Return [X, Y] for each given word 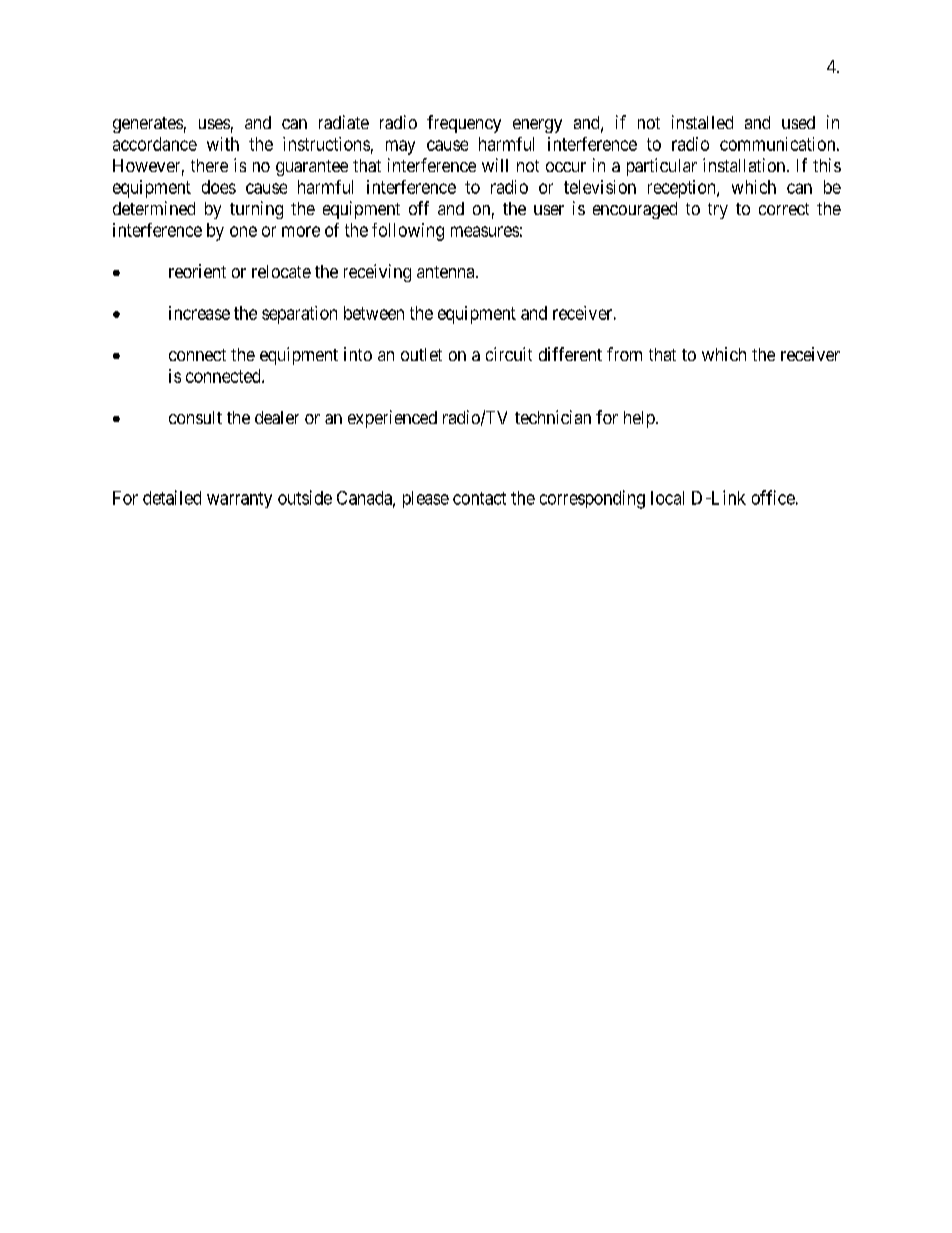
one [243, 231]
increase [199, 313]
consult [195, 417]
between [374, 313]
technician [553, 417]
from [624, 354]
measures [485, 231]
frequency [464, 124]
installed [702, 122]
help [640, 419]
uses [214, 124]
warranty [239, 500]
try [718, 211]
